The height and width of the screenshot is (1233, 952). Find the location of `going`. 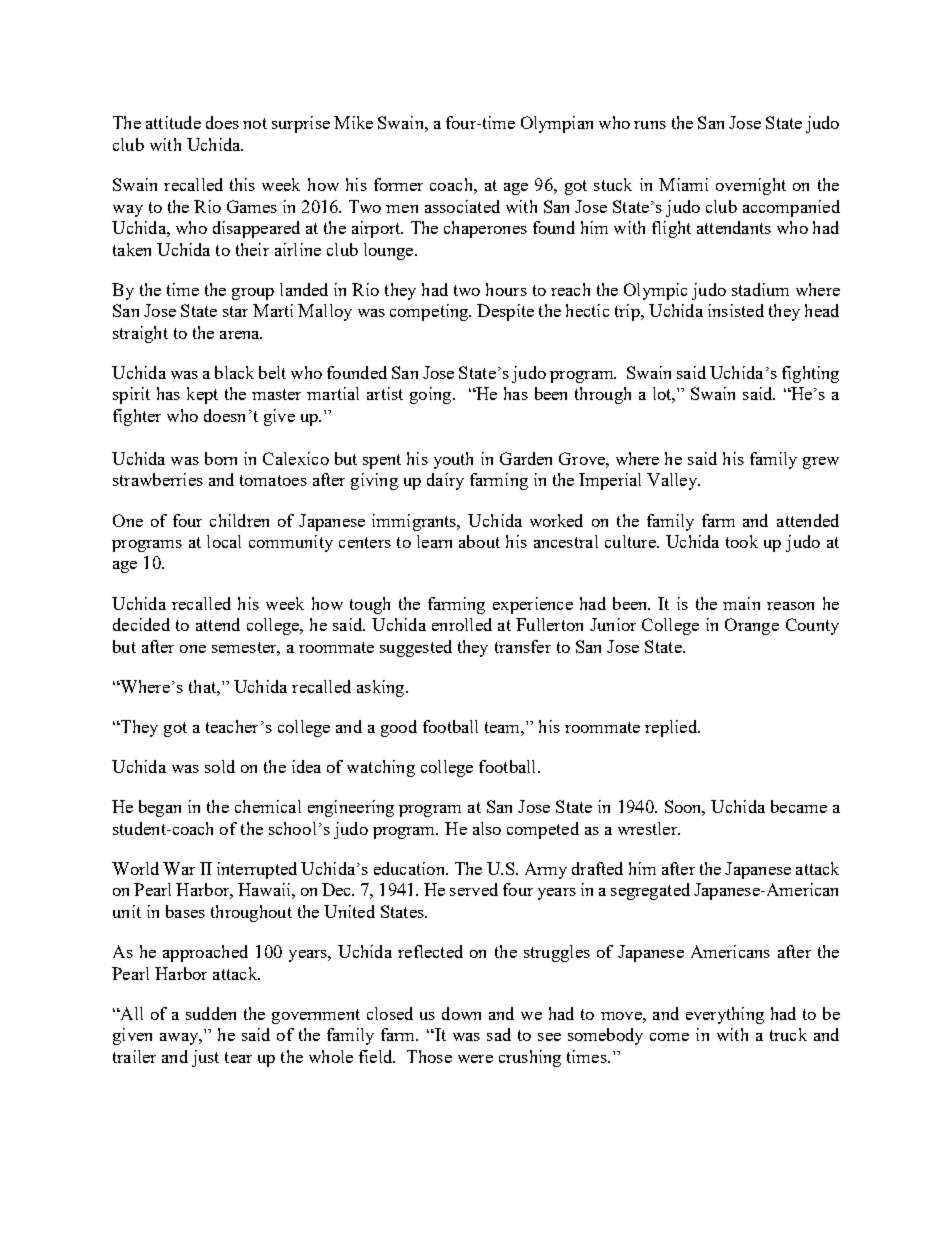

going is located at coordinates (432, 395).
